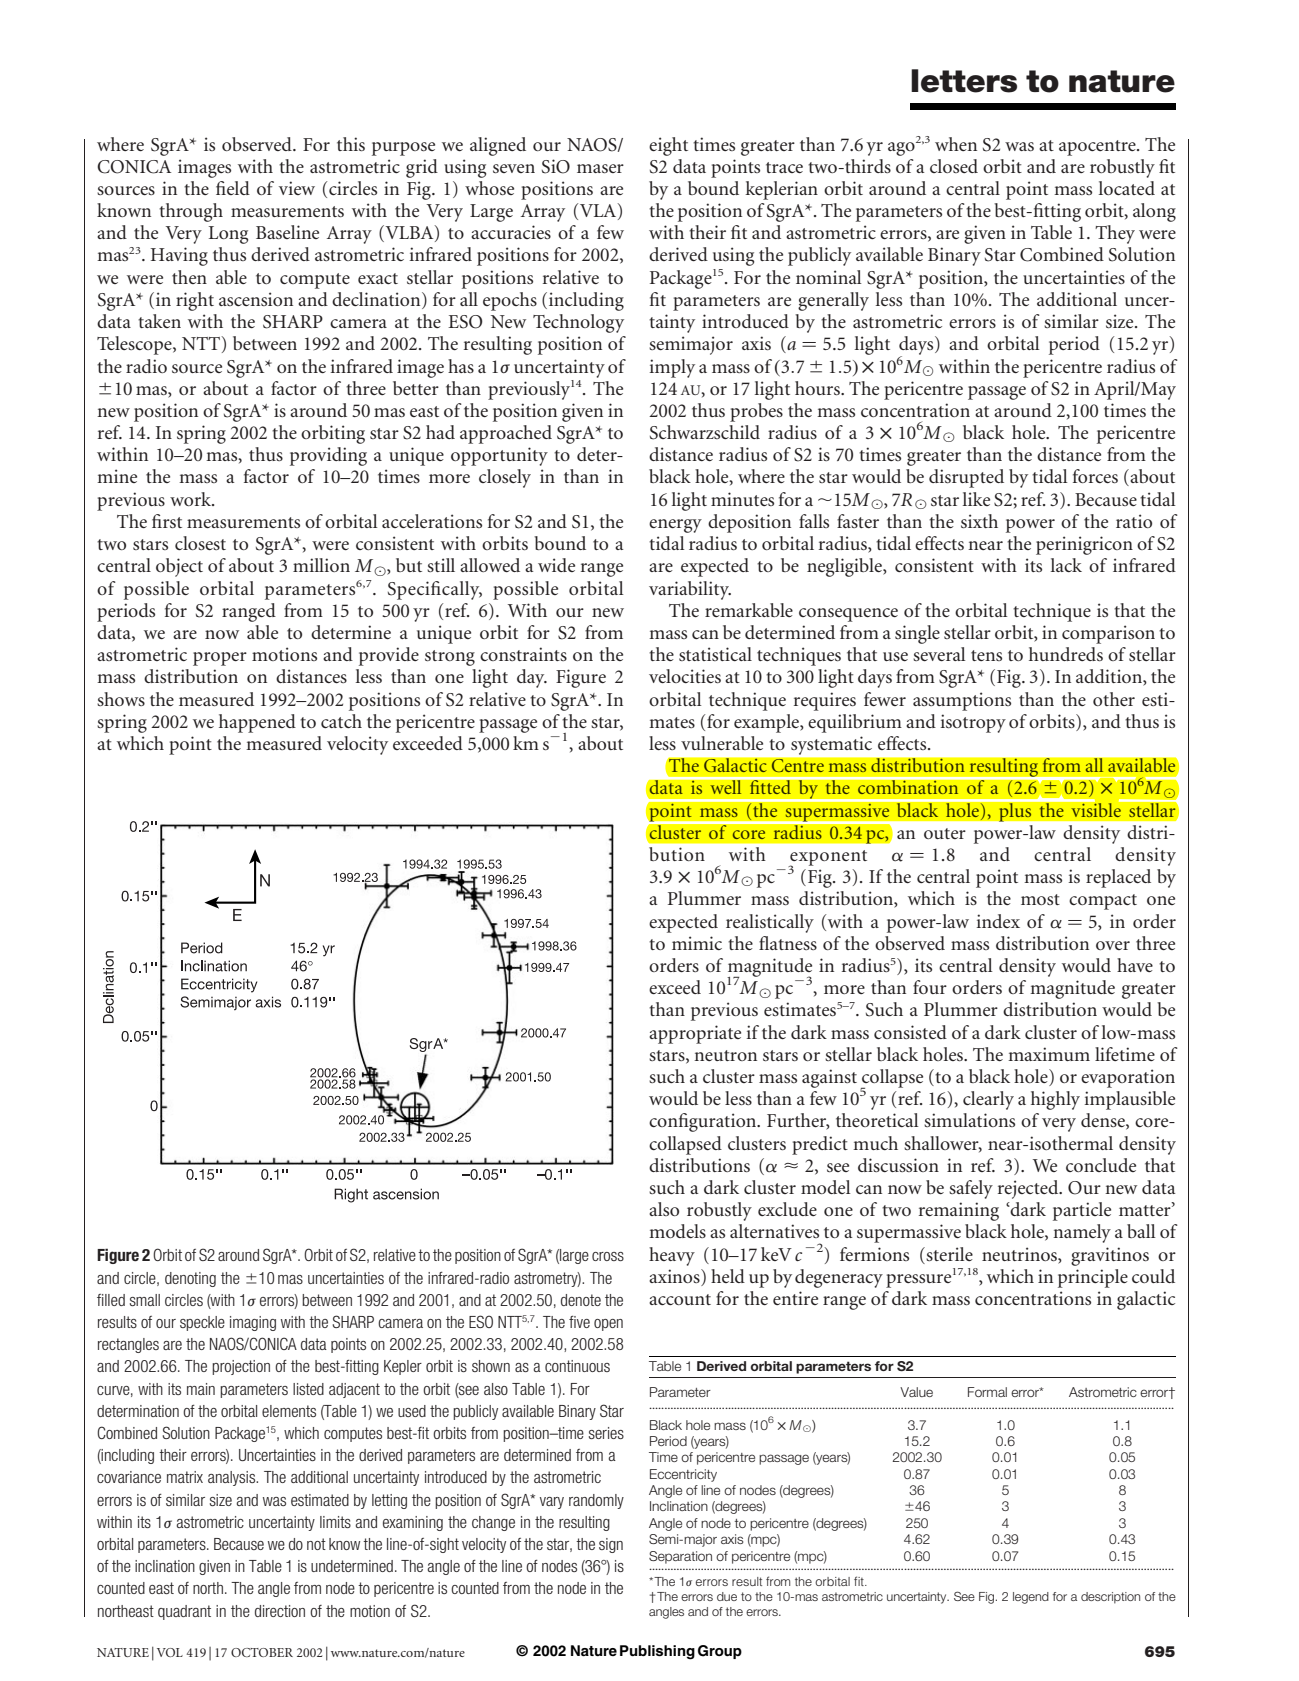 This screenshot has height=1681, width=1299. What do you see at coordinates (233, 188) in the screenshot?
I see `field` at bounding box center [233, 188].
